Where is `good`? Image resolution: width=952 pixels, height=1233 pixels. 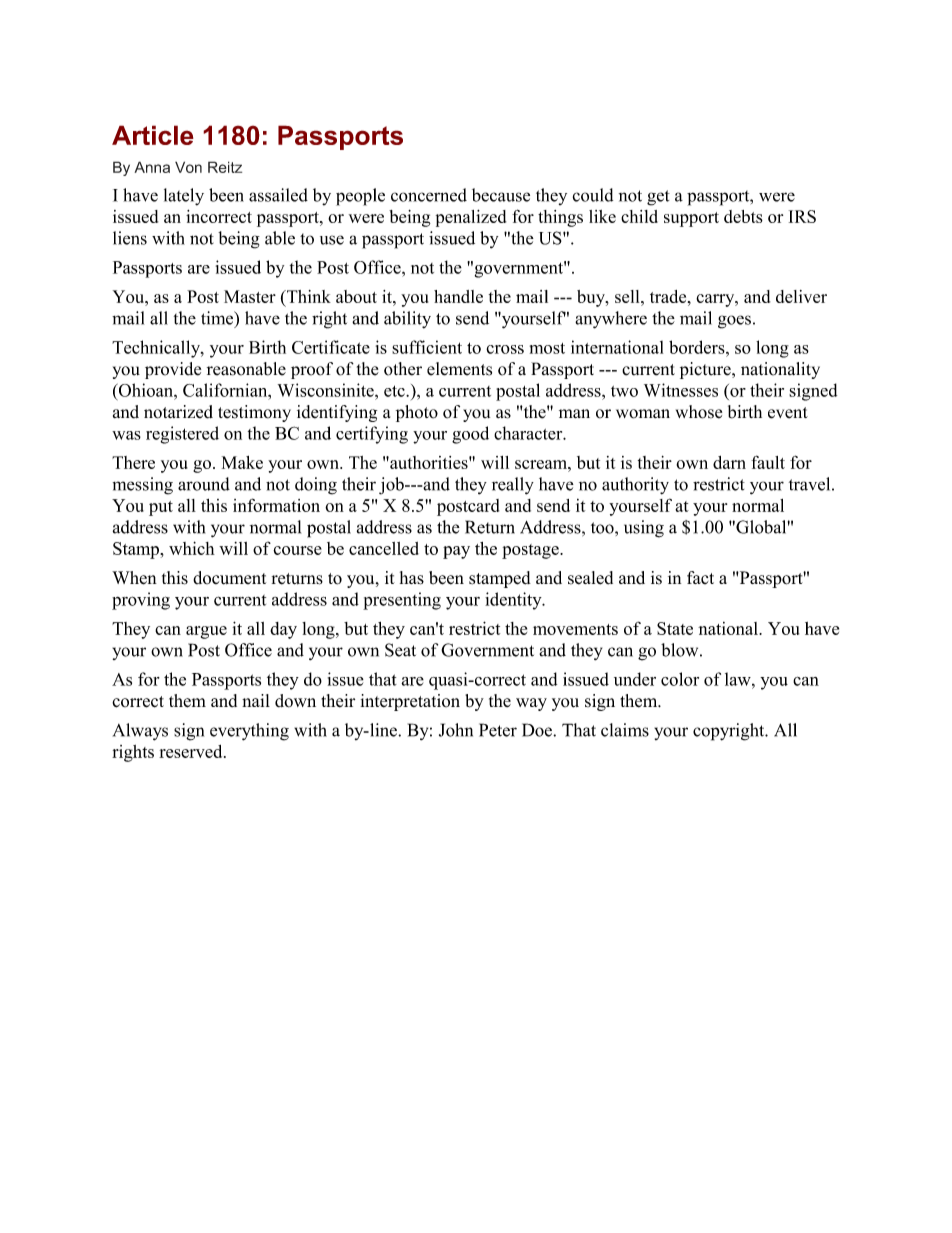
good is located at coordinates (470, 435).
